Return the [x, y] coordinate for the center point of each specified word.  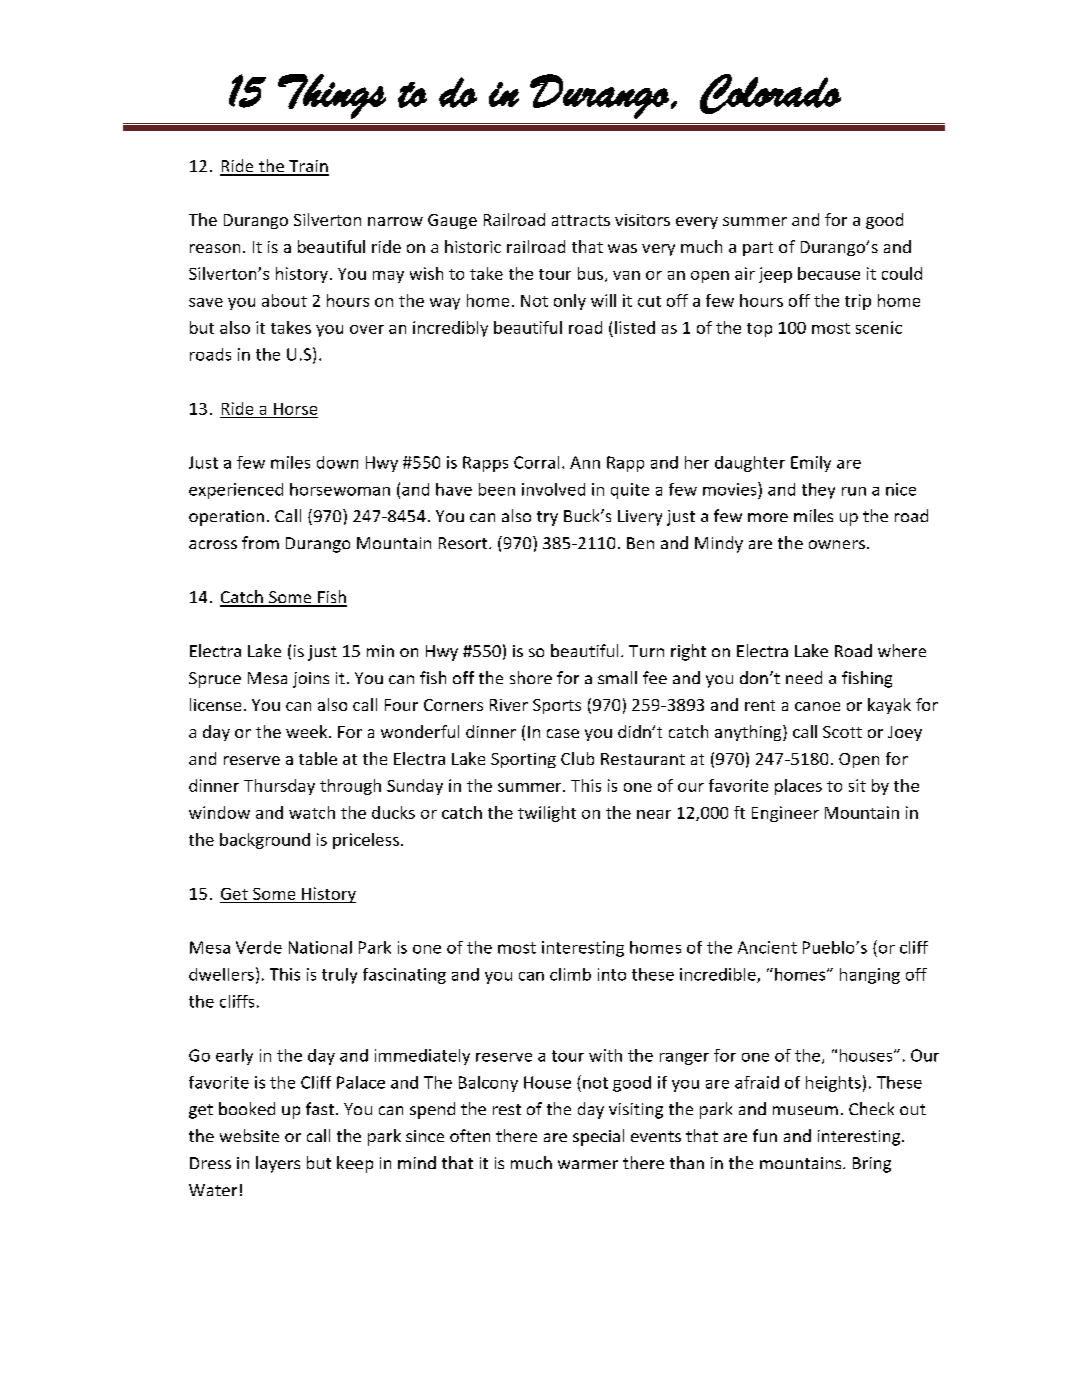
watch [312, 812]
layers [278, 1164]
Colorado [770, 94]
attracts [581, 220]
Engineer [785, 814]
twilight [547, 814]
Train [308, 167]
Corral [536, 462]
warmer [588, 1164]
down [337, 462]
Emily [811, 464]
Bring [872, 1165]
